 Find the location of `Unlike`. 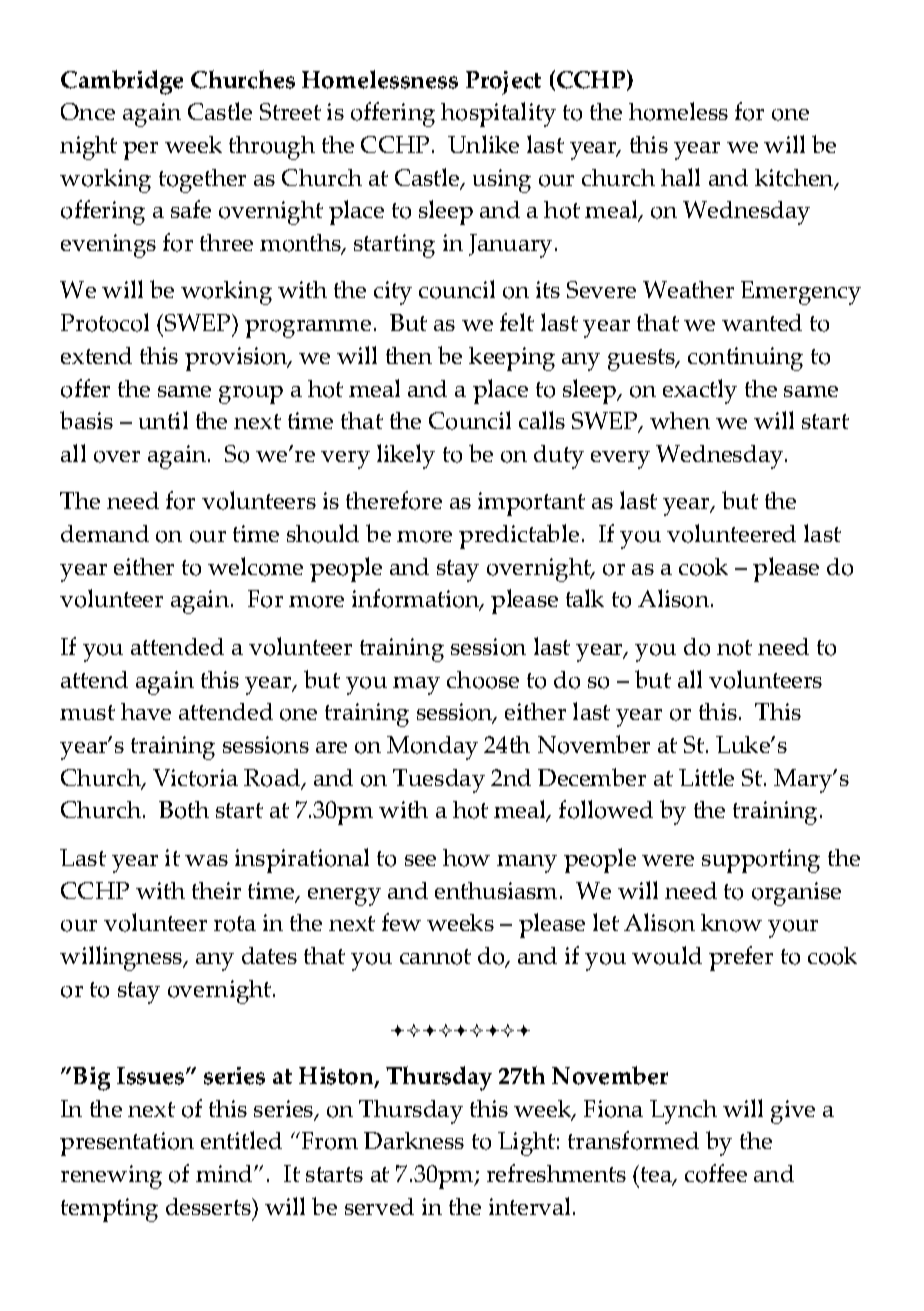

Unlike is located at coordinates (483, 144).
